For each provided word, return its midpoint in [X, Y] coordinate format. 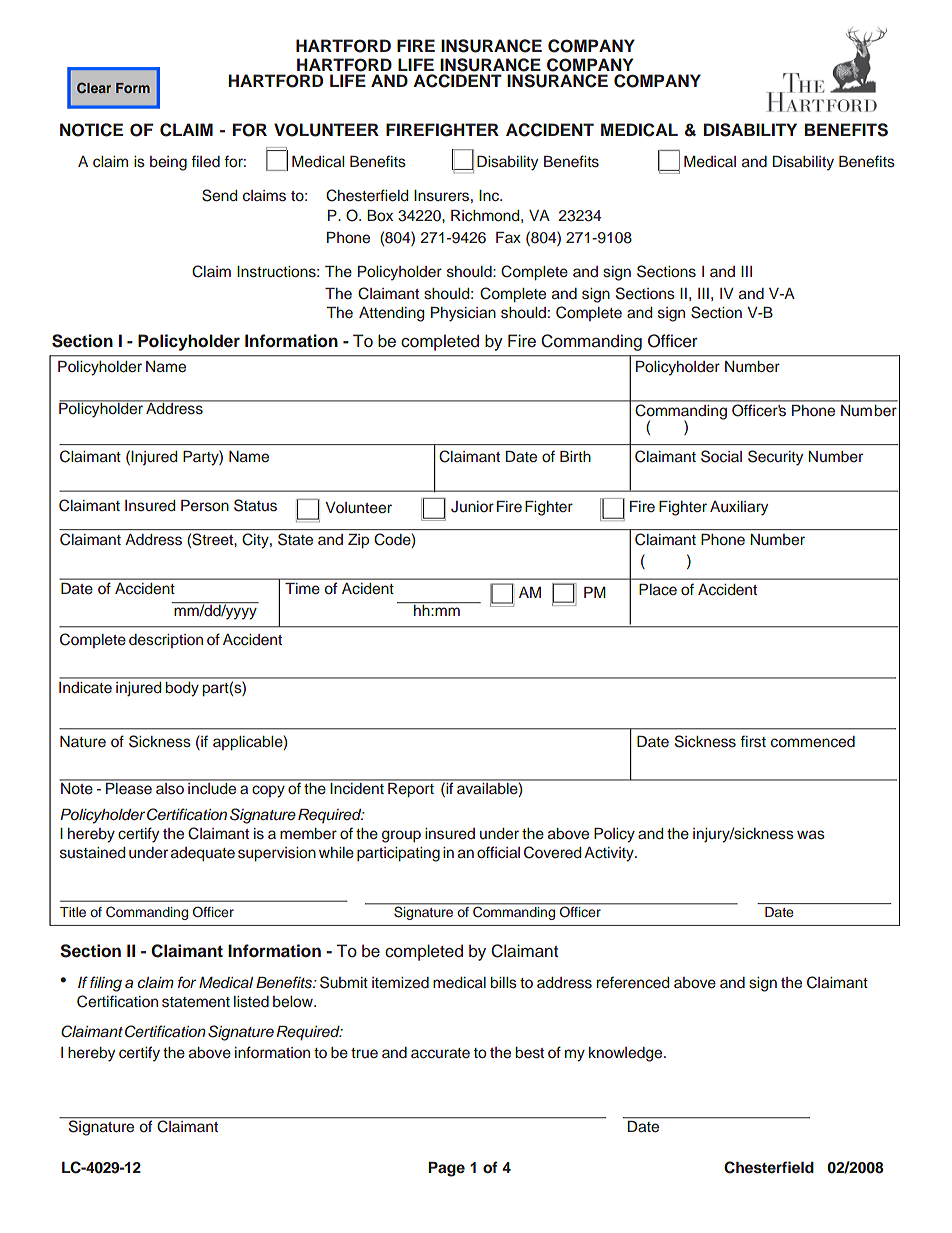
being [168, 163]
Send [219, 195]
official [498, 852]
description [166, 641]
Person [205, 506]
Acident [367, 588]
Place [658, 589]
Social [721, 456]
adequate [203, 854]
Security [775, 458]
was [811, 835]
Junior [472, 507]
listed [251, 1002]
